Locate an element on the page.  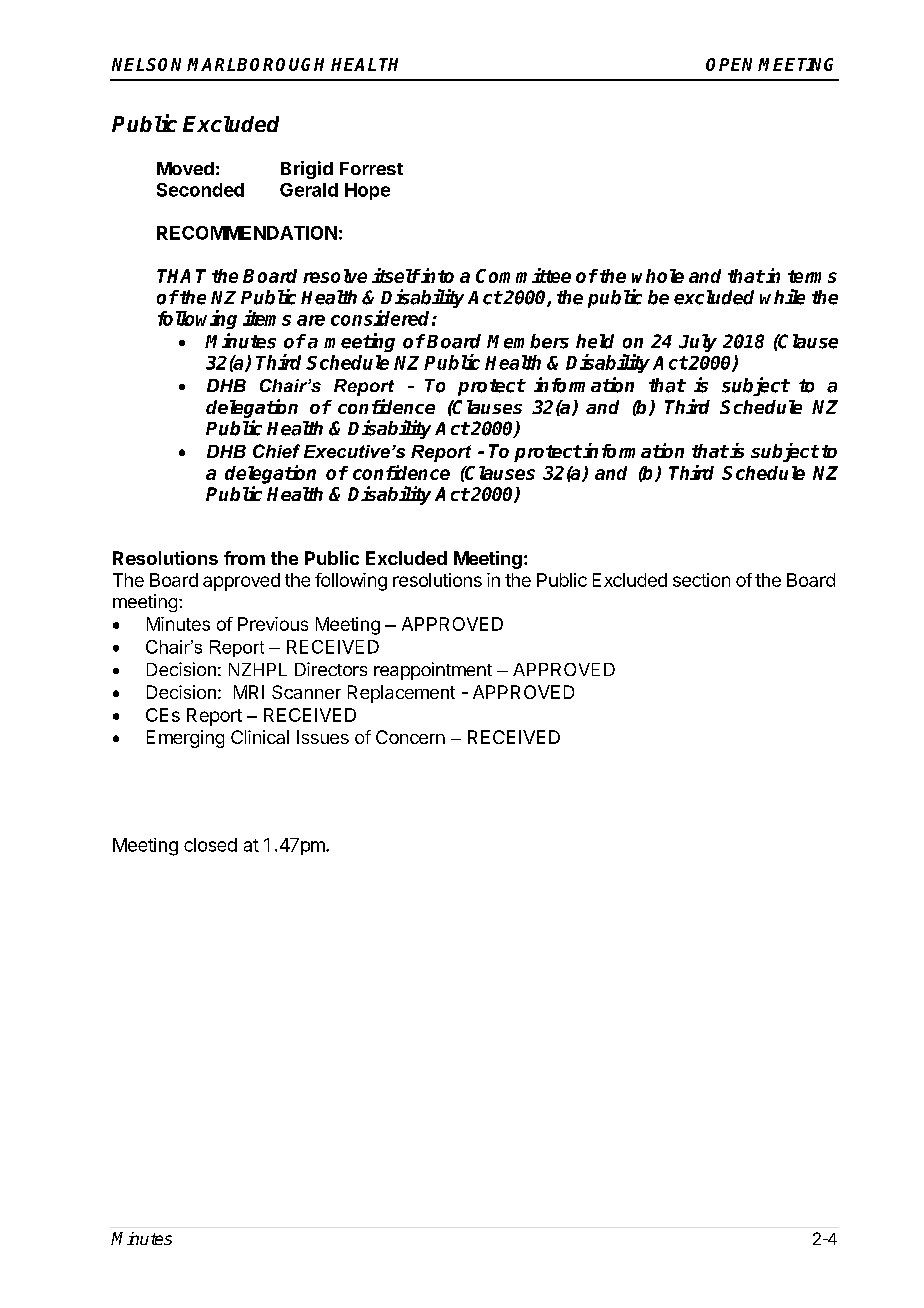
Concern is located at coordinates (410, 737).
